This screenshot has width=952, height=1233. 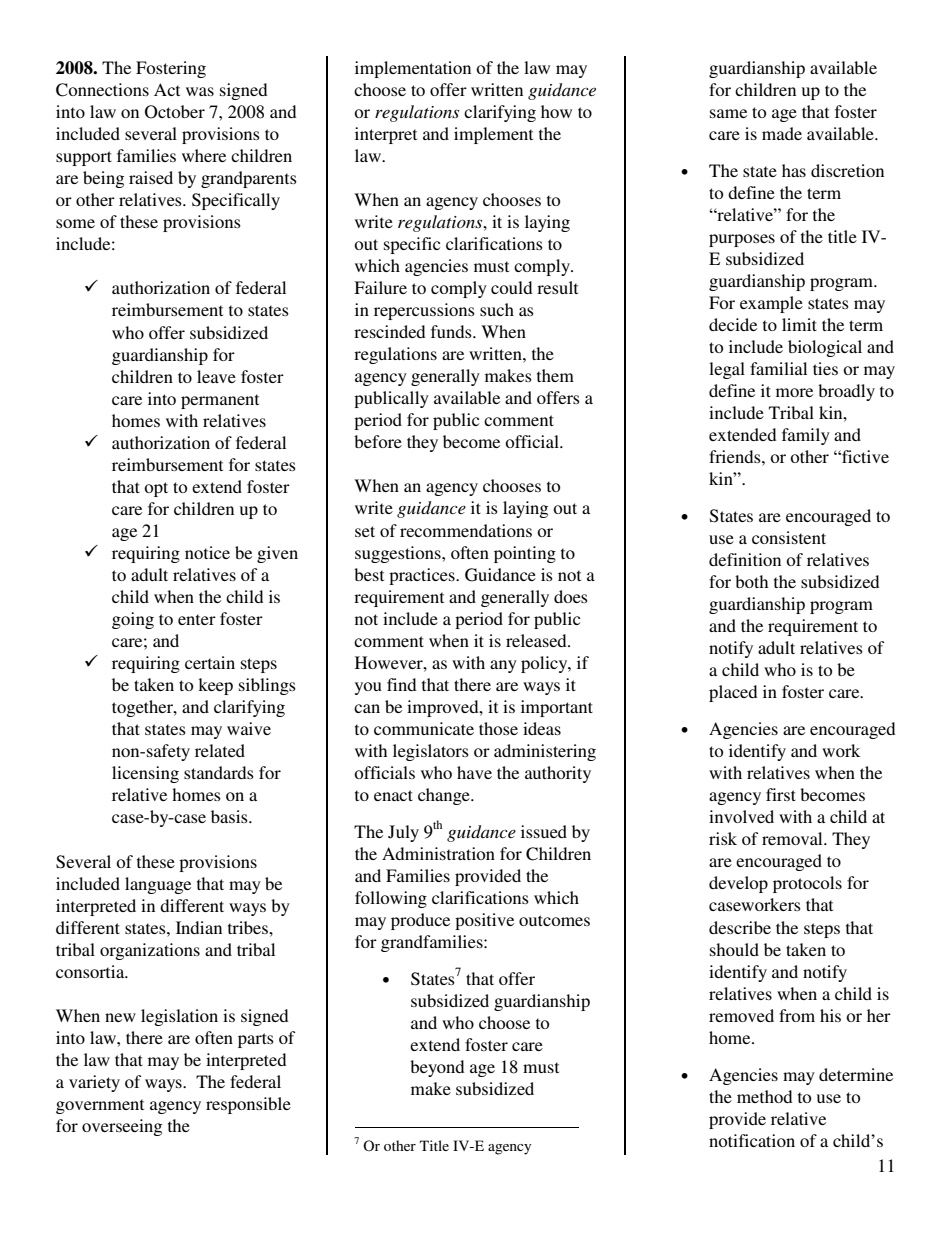 I want to click on overseeing, so click(x=122, y=1127).
